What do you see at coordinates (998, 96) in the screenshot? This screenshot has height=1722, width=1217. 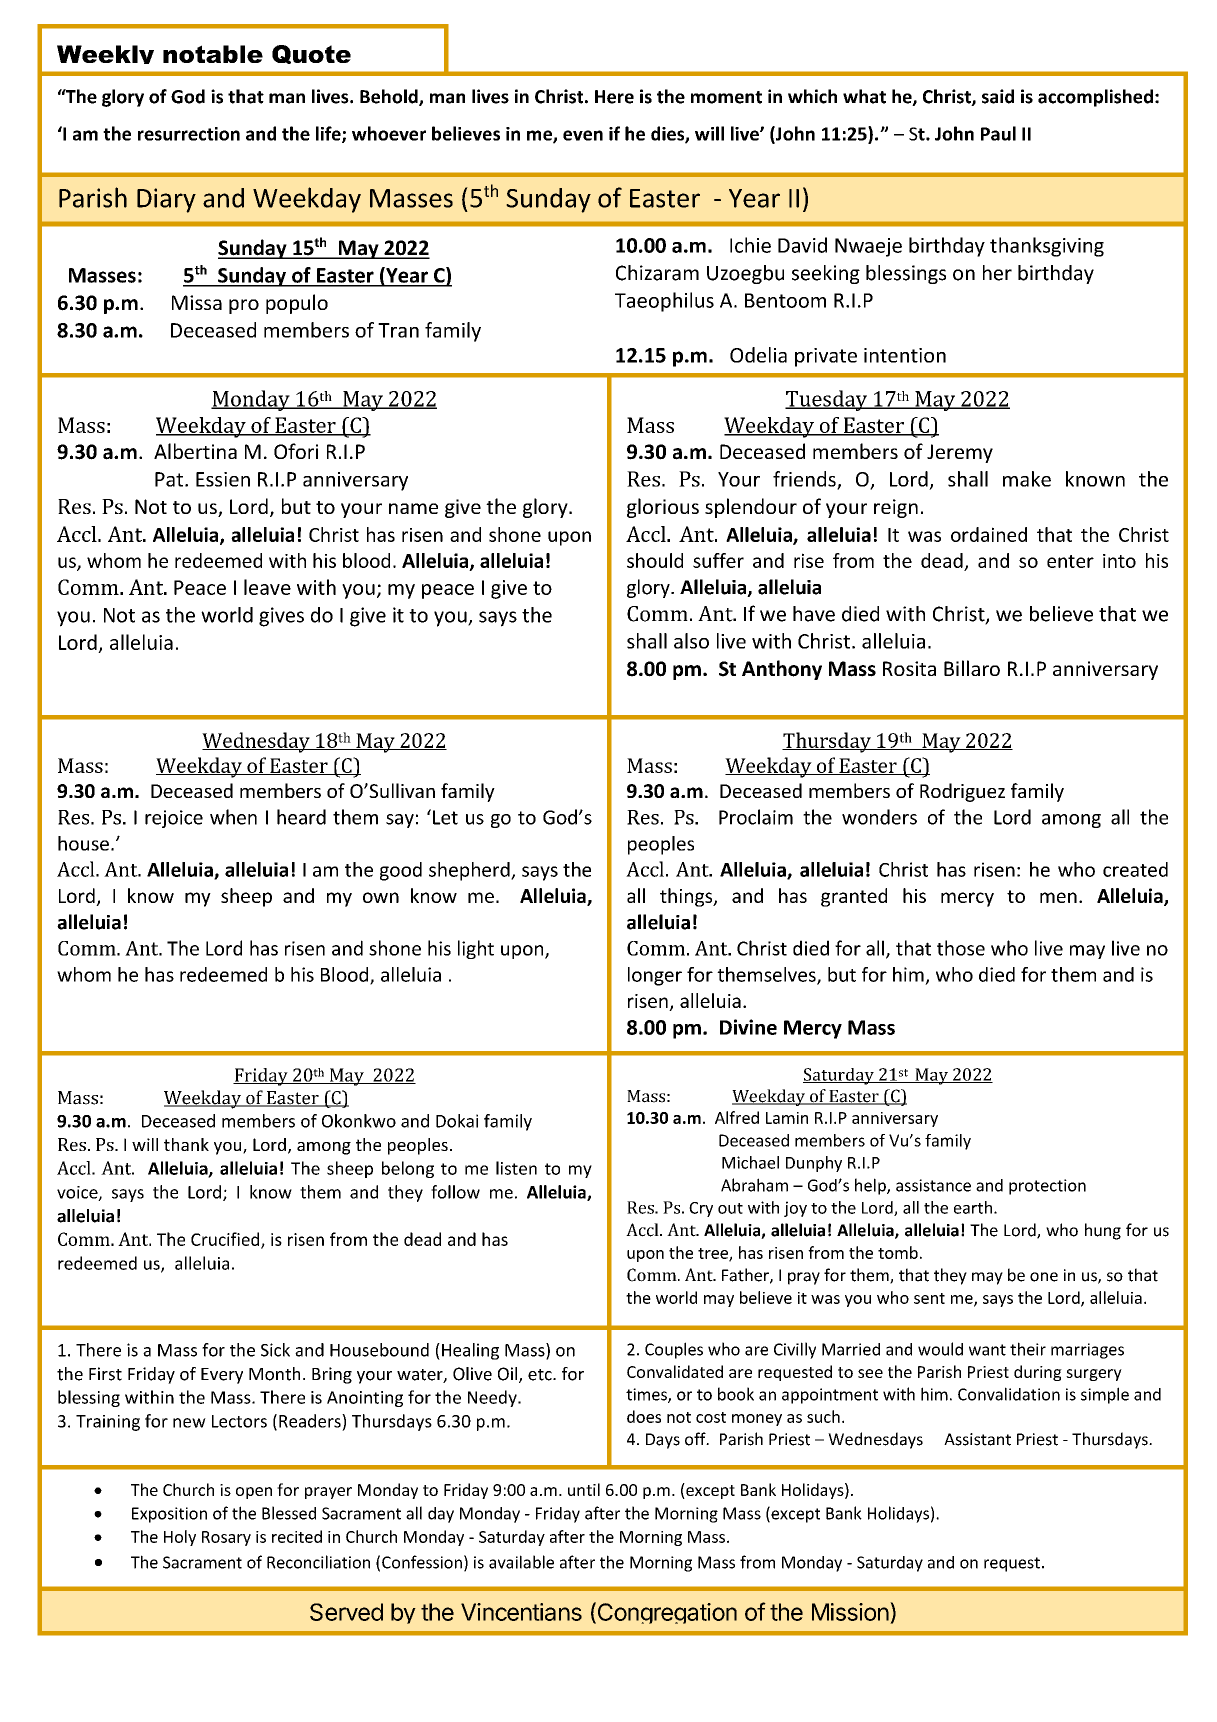 I see `said` at bounding box center [998, 96].
